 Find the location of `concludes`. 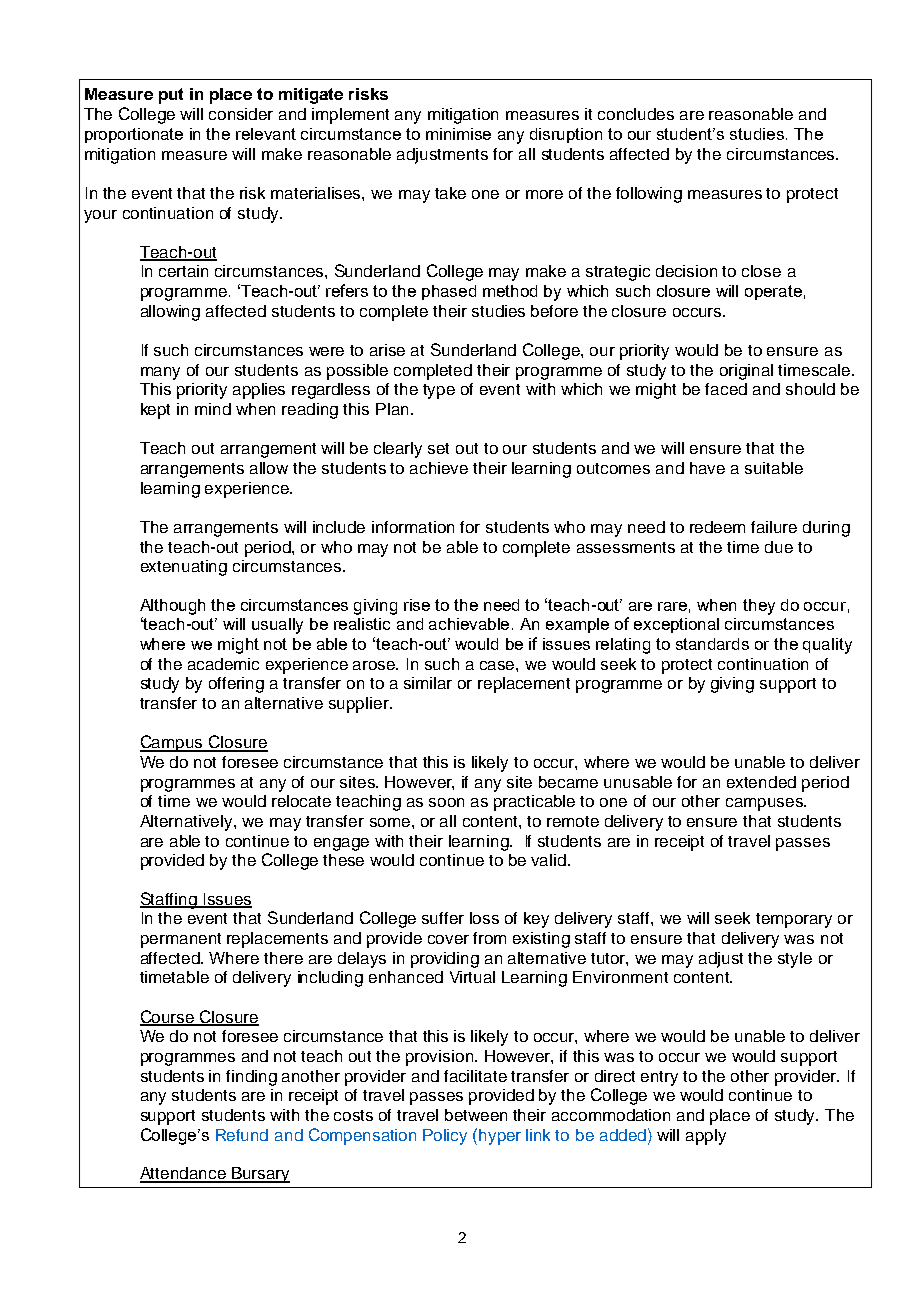

concludes is located at coordinates (636, 114).
